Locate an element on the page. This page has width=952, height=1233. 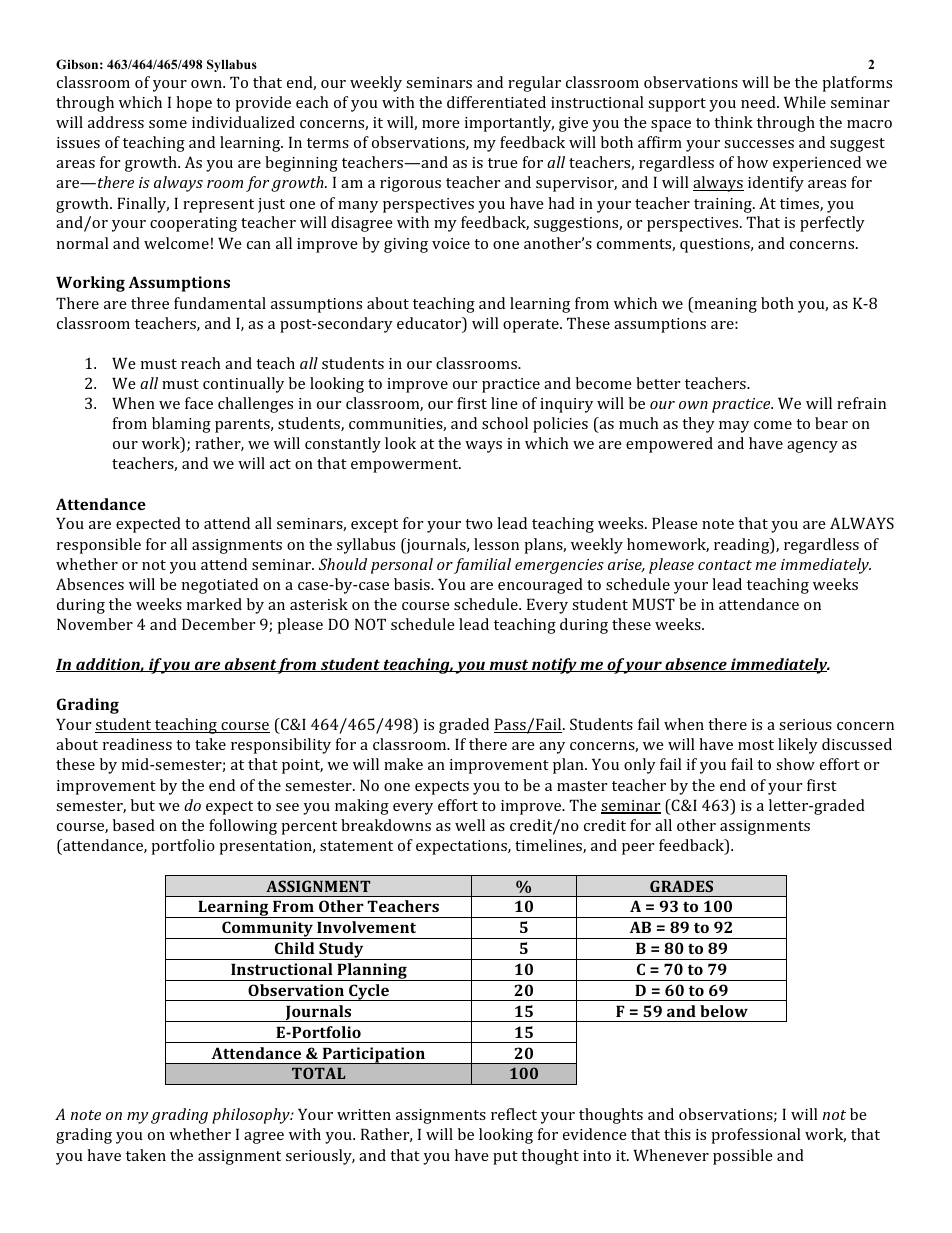
GRADES is located at coordinates (681, 886).
